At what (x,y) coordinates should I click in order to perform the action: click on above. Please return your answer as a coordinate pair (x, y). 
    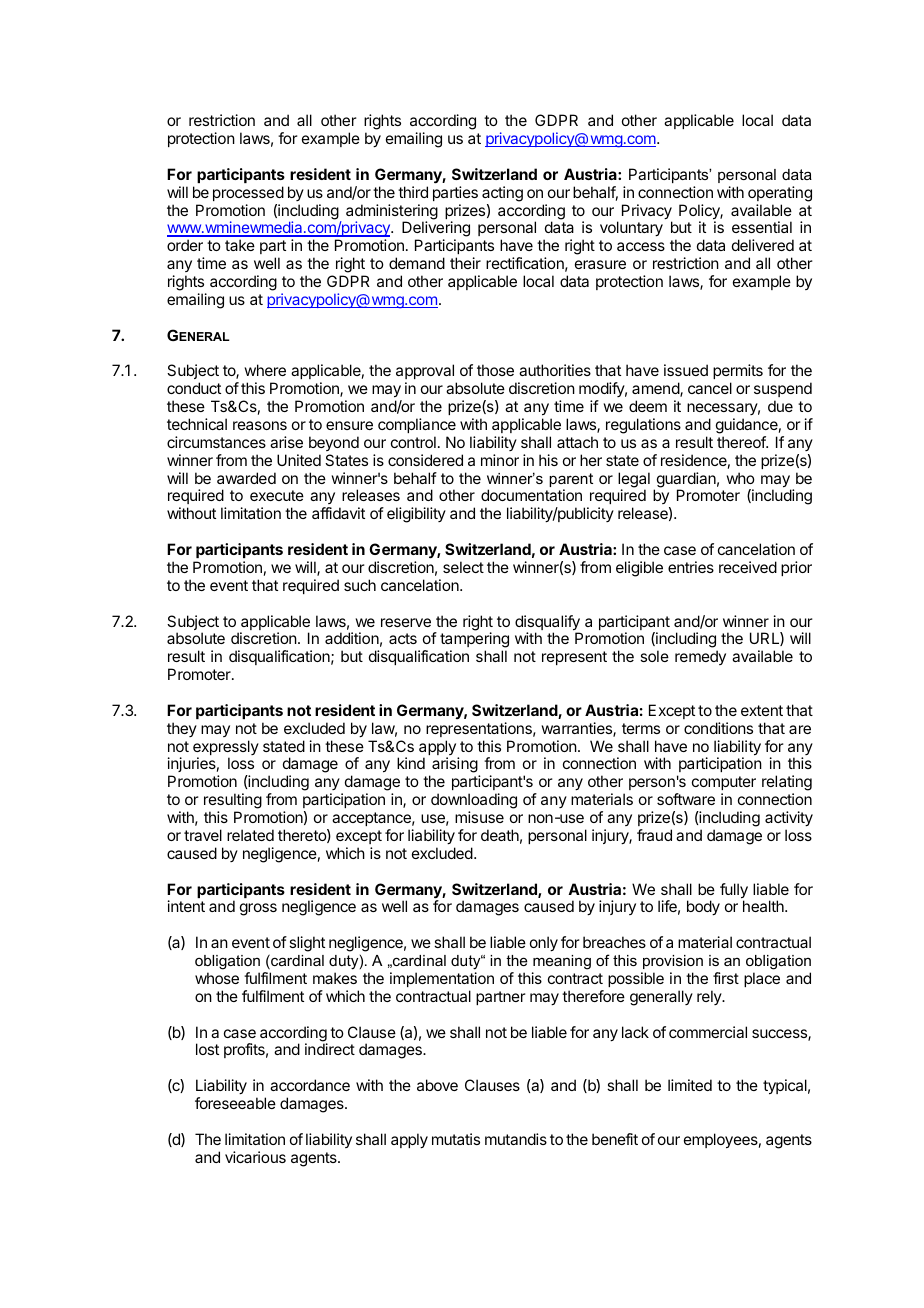
    Looking at the image, I should click on (437, 1085).
